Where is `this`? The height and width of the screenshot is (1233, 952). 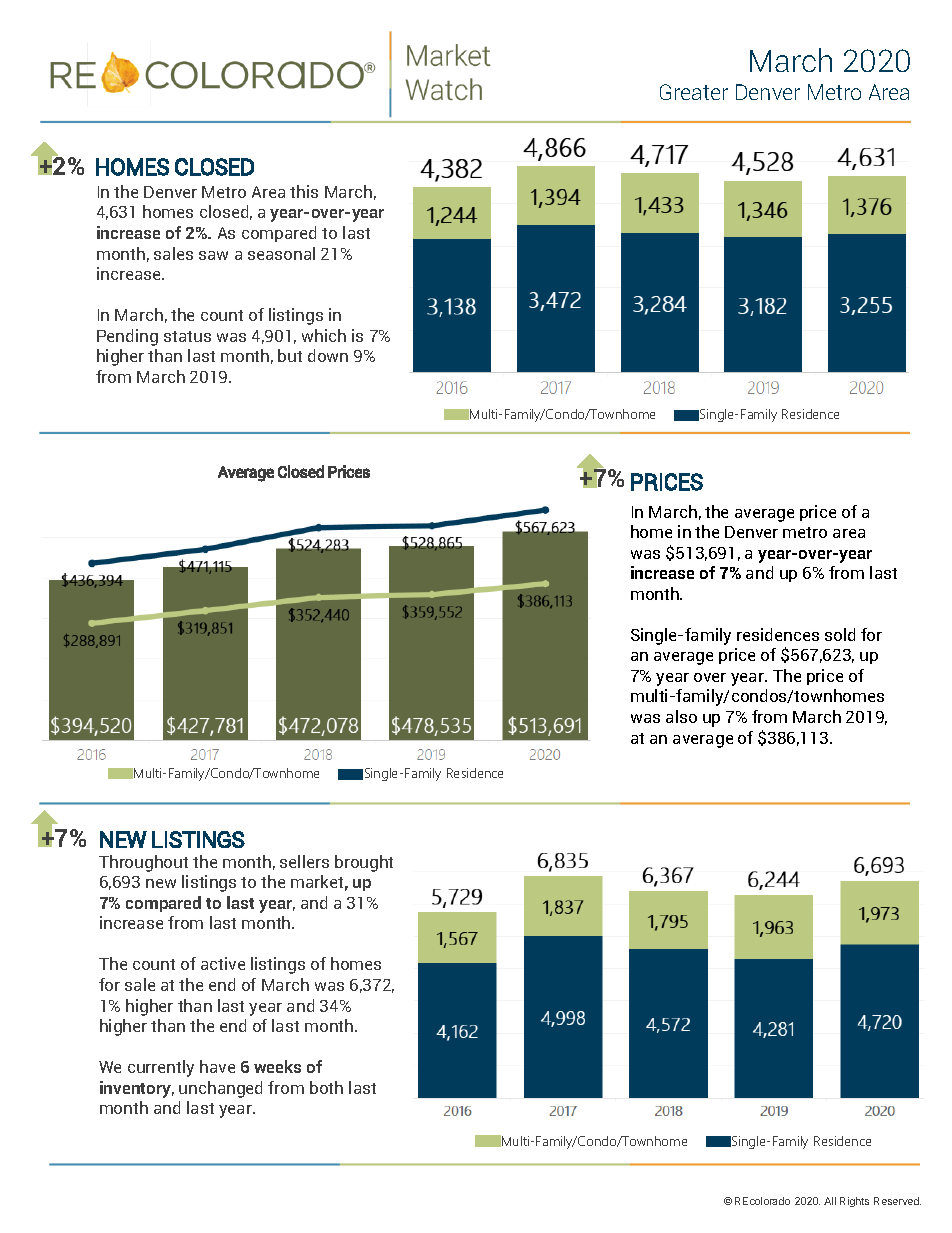
this is located at coordinates (304, 191).
